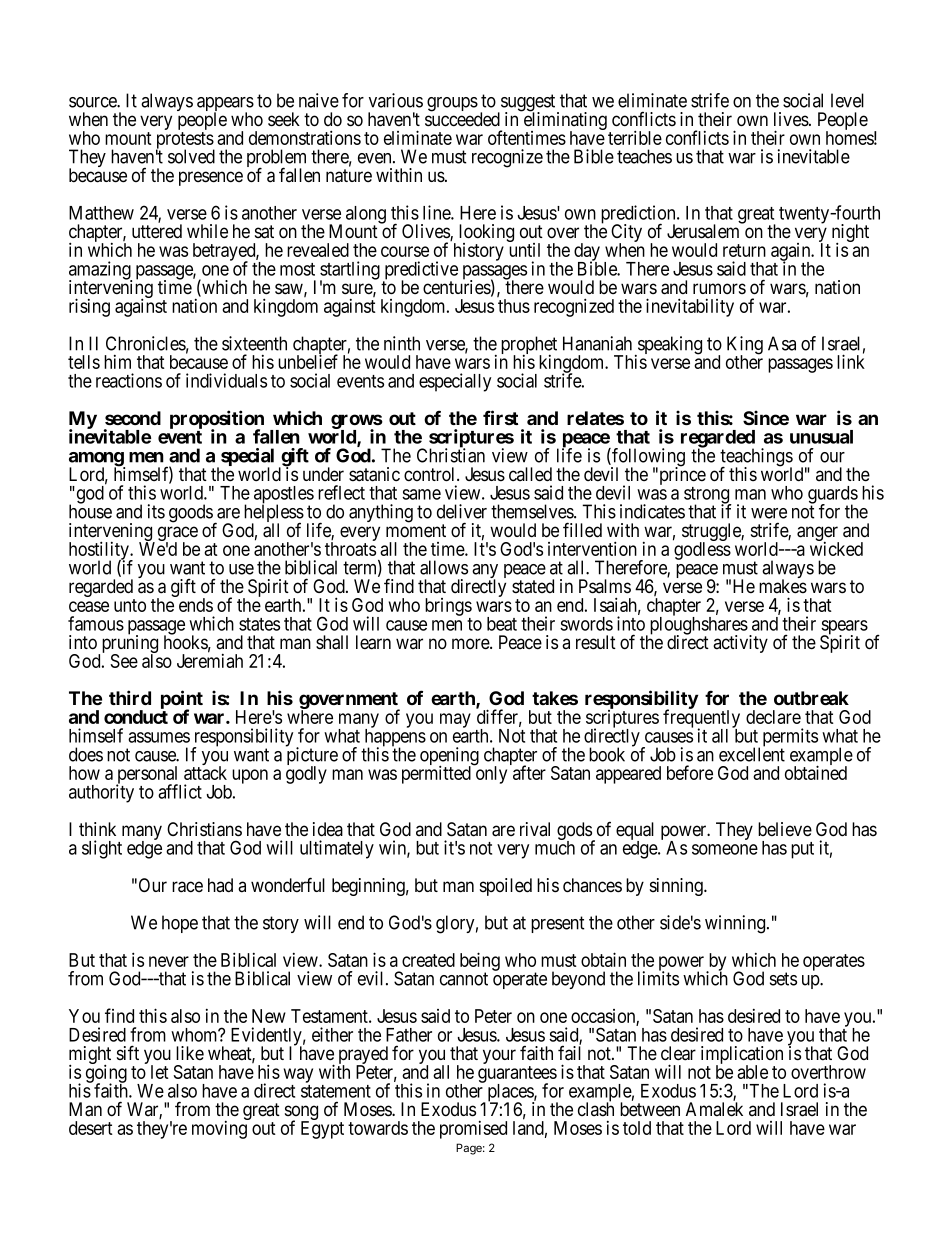 The width and height of the image is (952, 1233). What do you see at coordinates (473, 1130) in the image?
I see `promised` at bounding box center [473, 1130].
